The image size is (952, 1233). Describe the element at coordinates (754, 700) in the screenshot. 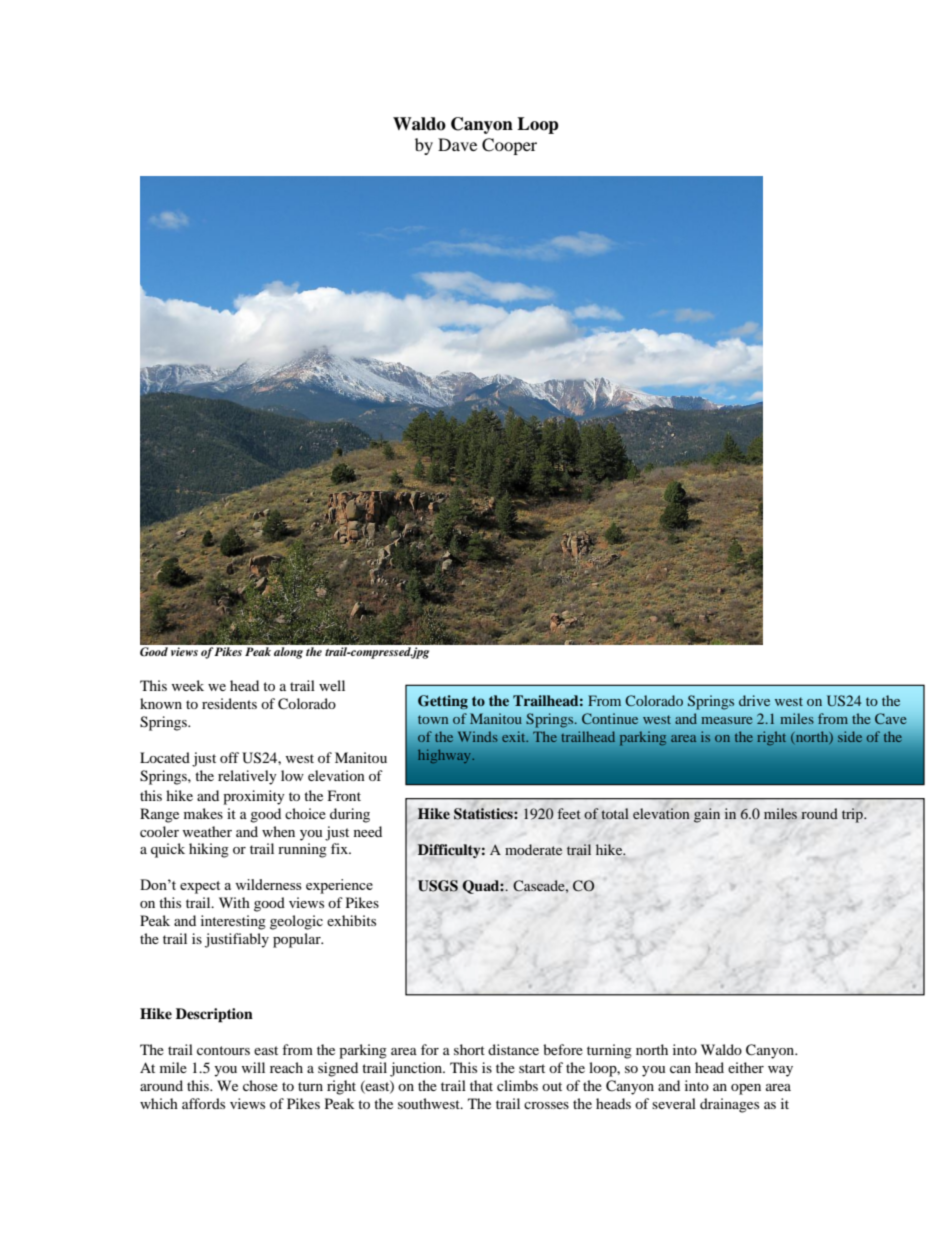

I see `drive` at that location.
